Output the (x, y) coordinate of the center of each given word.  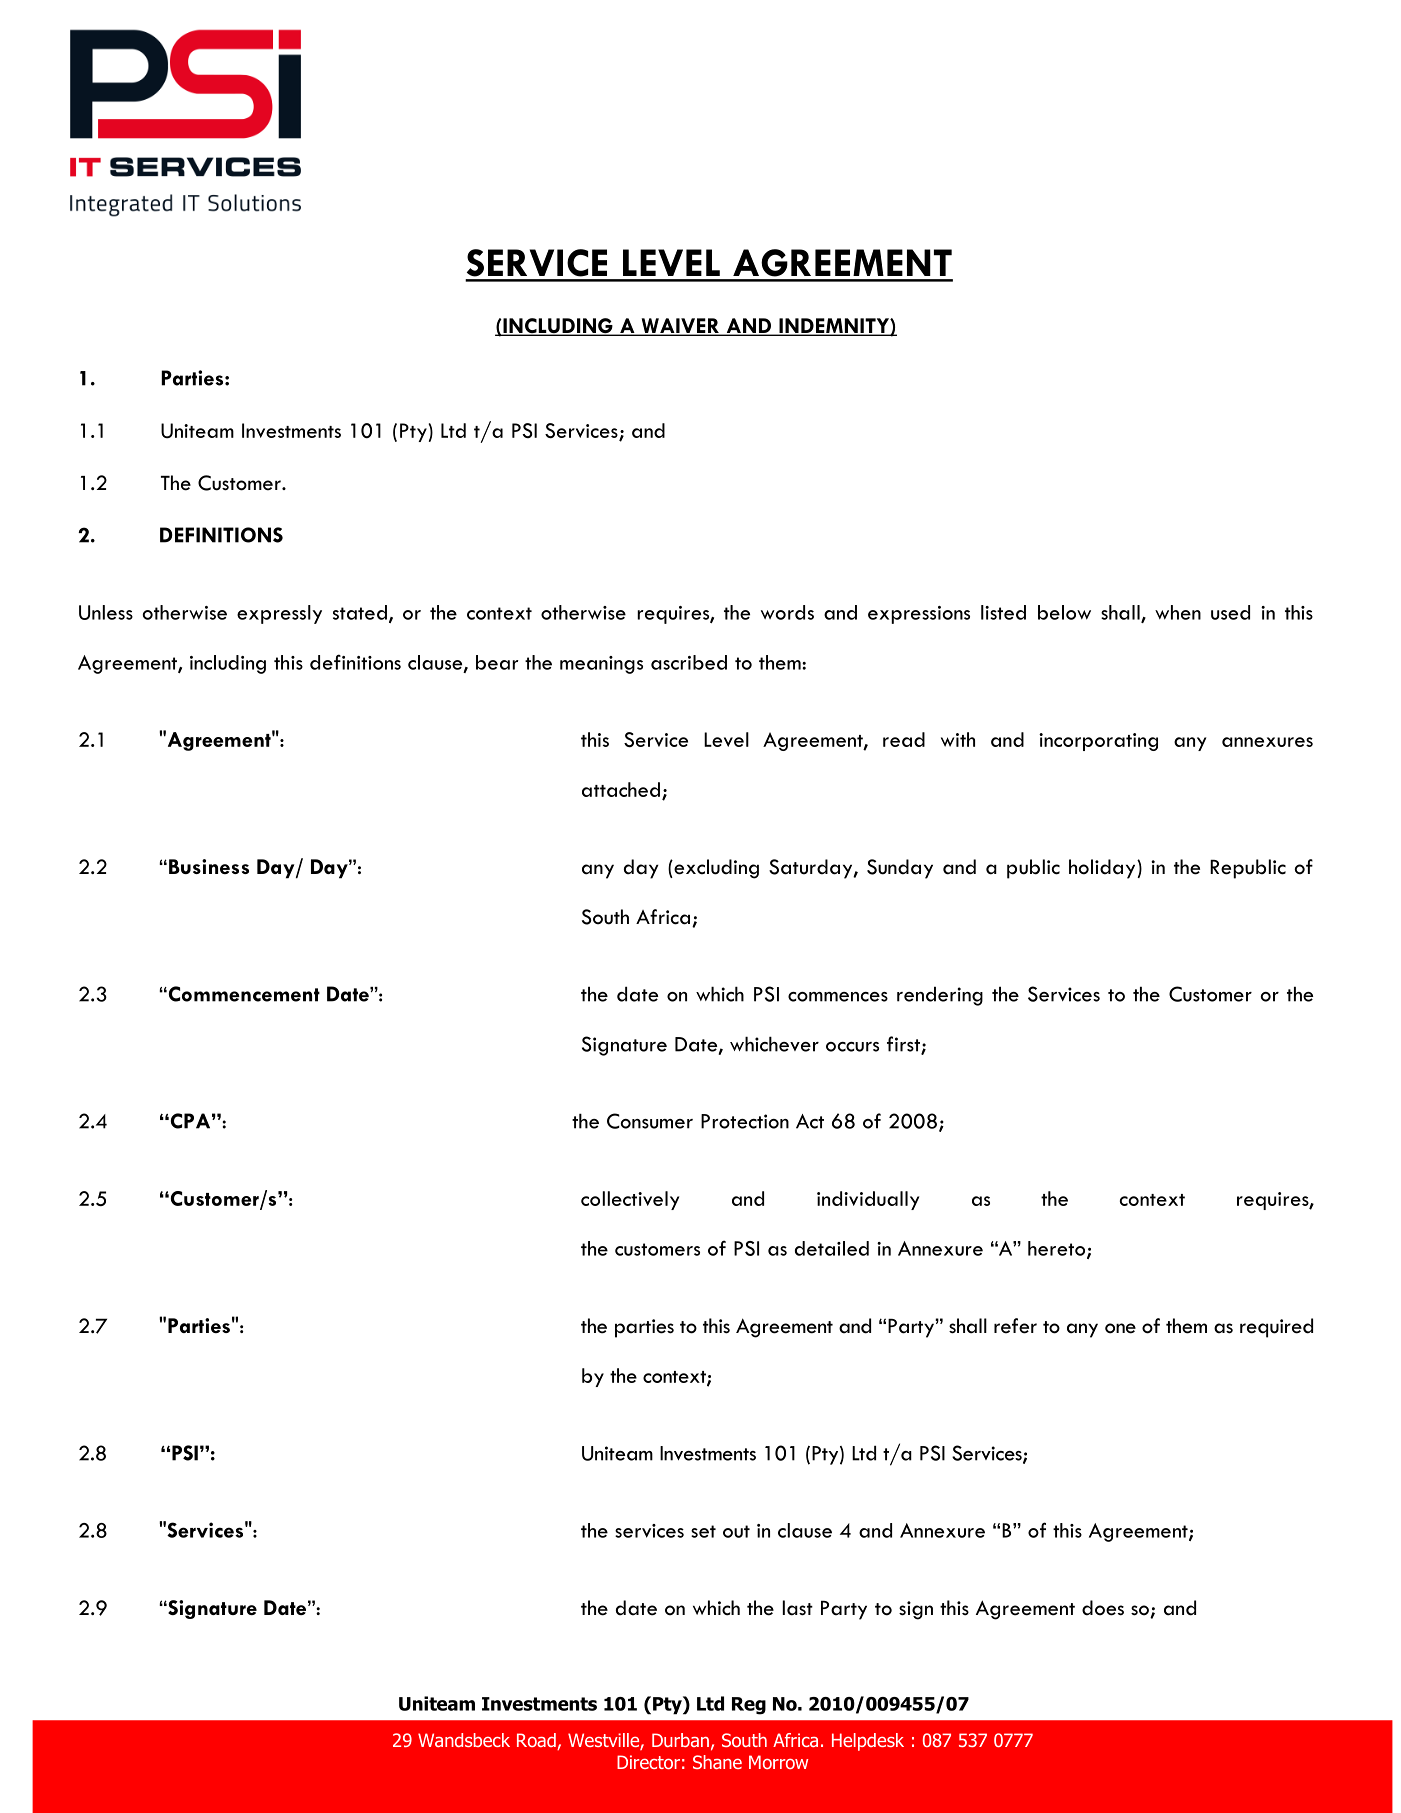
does (1103, 1608)
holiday (1103, 869)
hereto (1058, 1249)
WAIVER (680, 326)
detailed (832, 1248)
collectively (630, 1200)
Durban (680, 1740)
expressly (279, 614)
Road (537, 1741)
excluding (715, 869)
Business (209, 866)
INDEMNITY (834, 326)
